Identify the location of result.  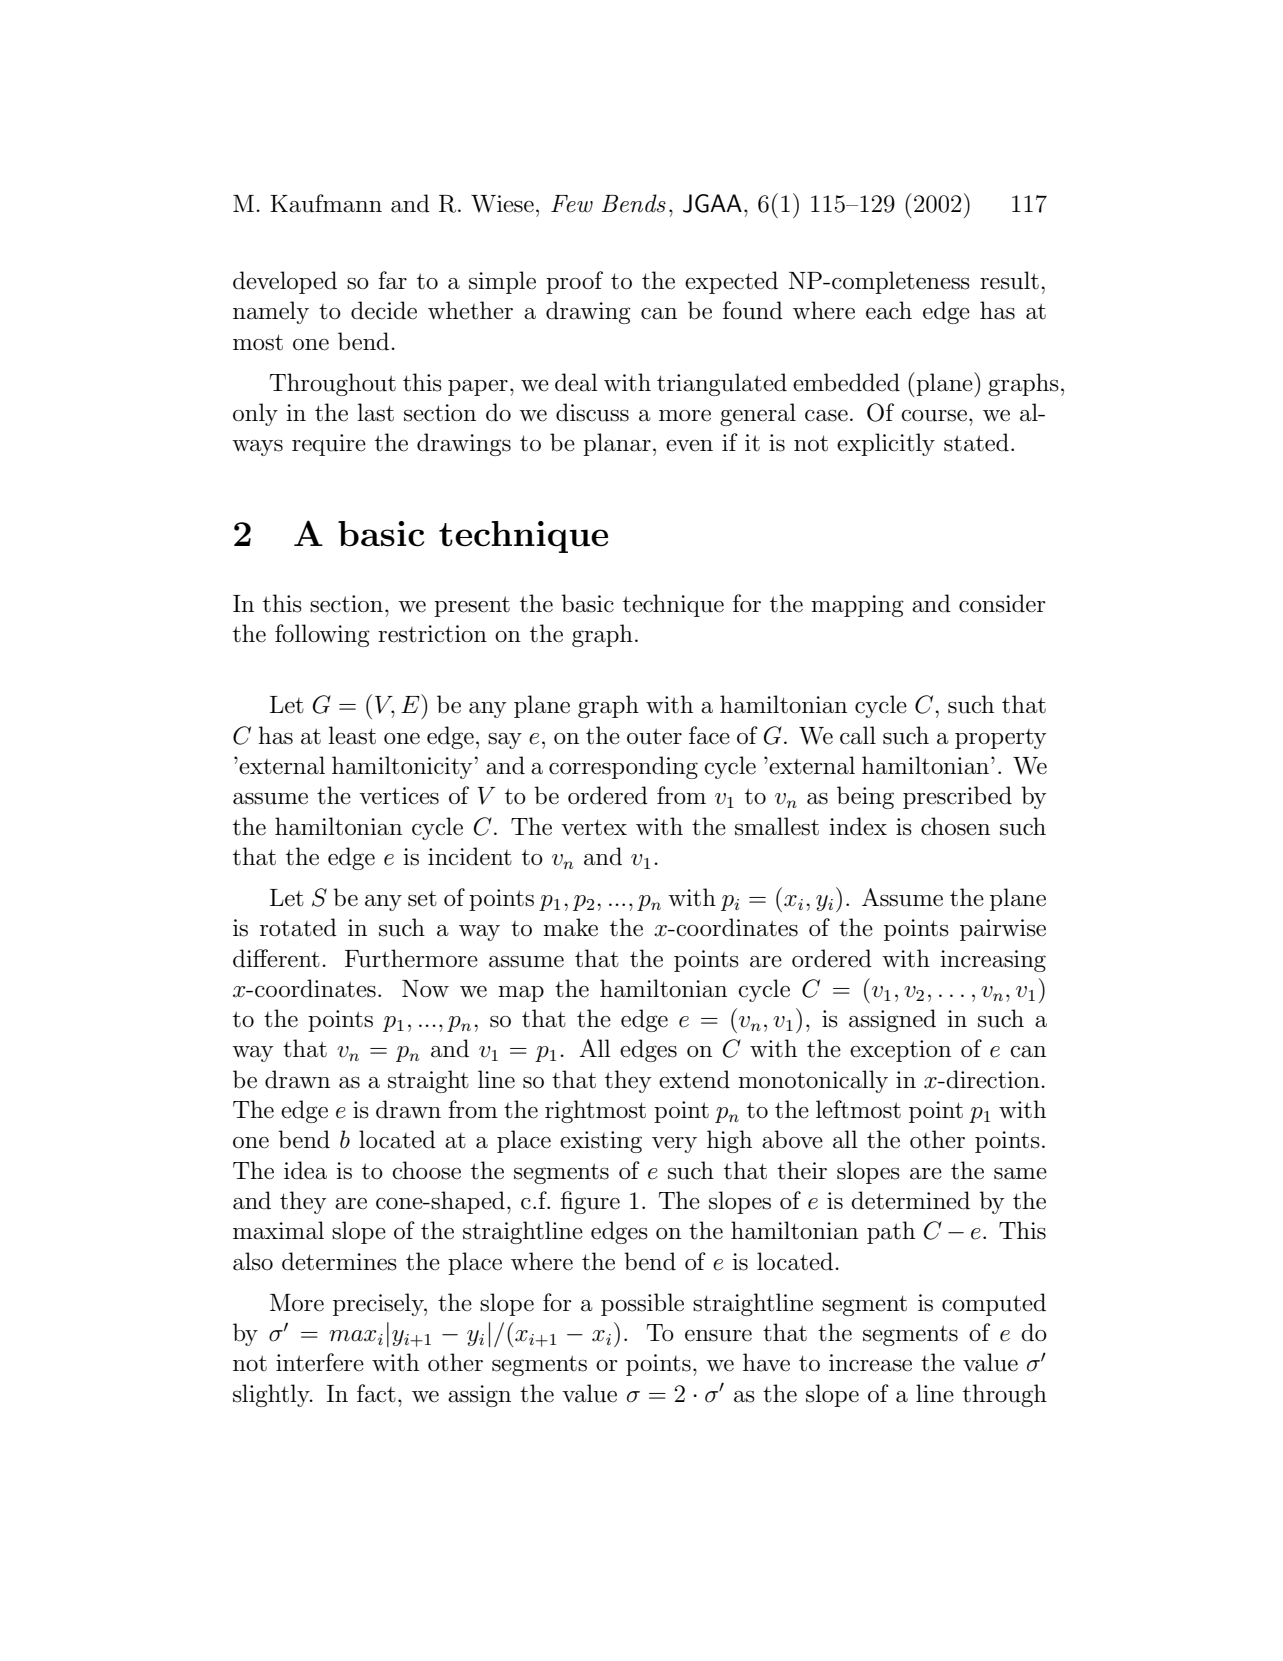
(1009, 280).
